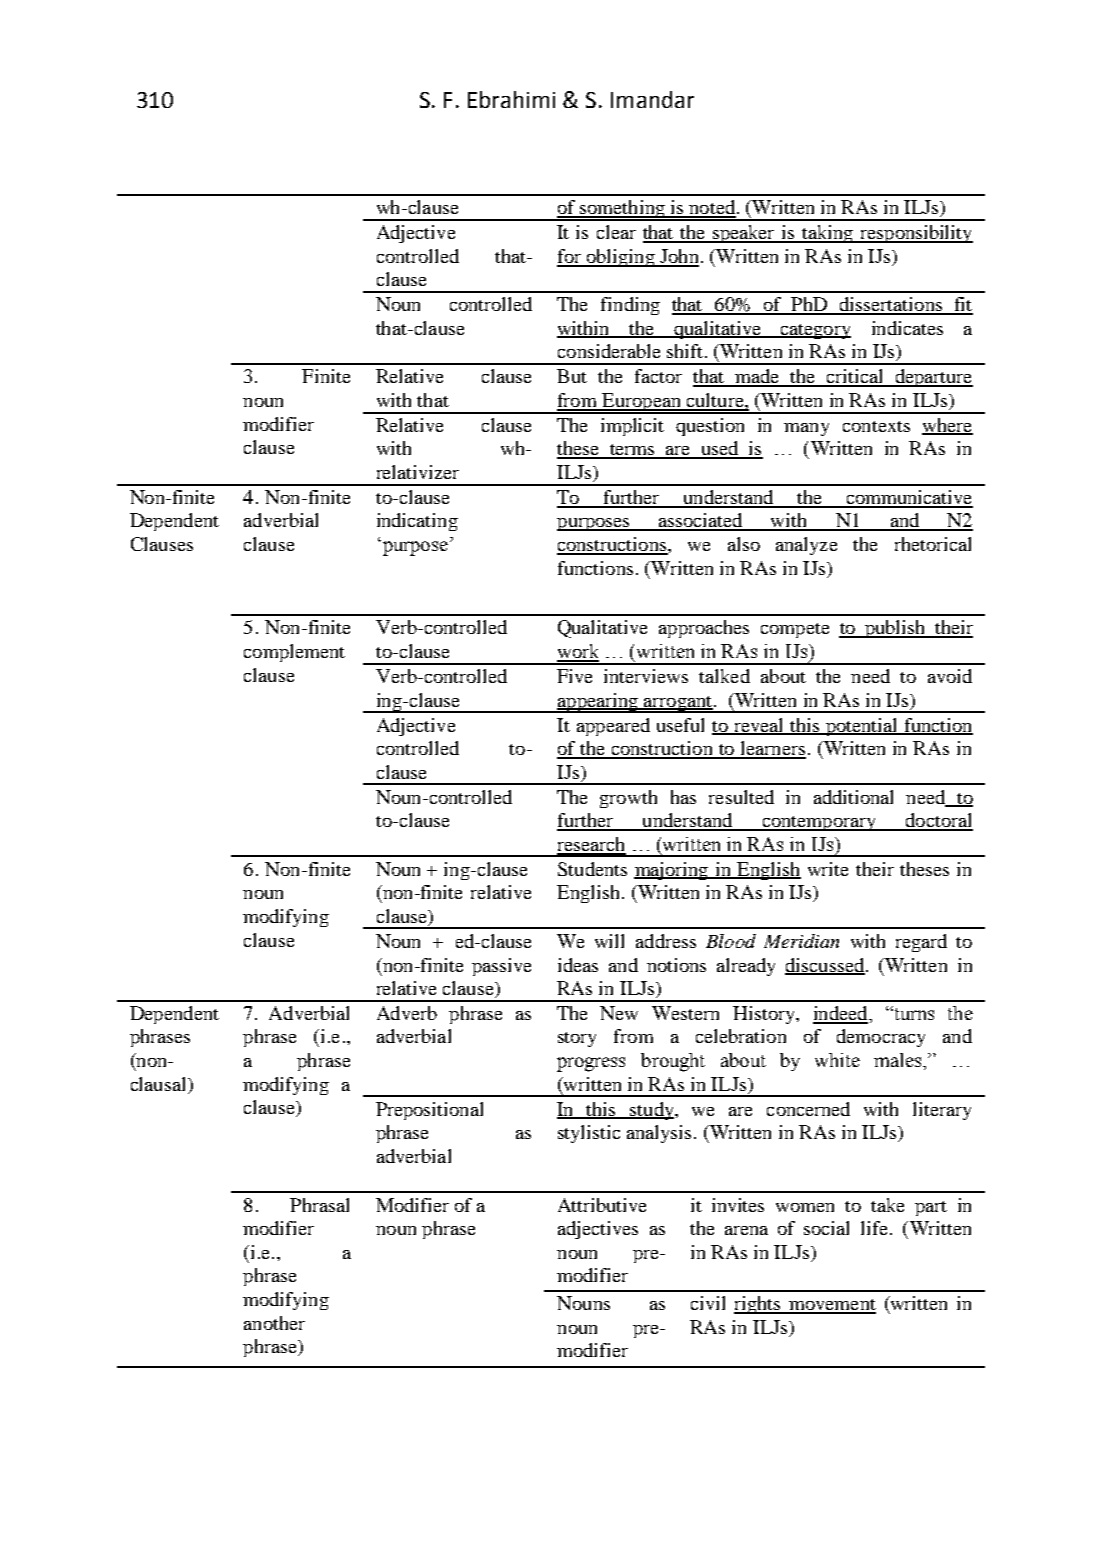 This screenshot has height=1555, width=1102. I want to click on responsibility, so click(915, 234).
